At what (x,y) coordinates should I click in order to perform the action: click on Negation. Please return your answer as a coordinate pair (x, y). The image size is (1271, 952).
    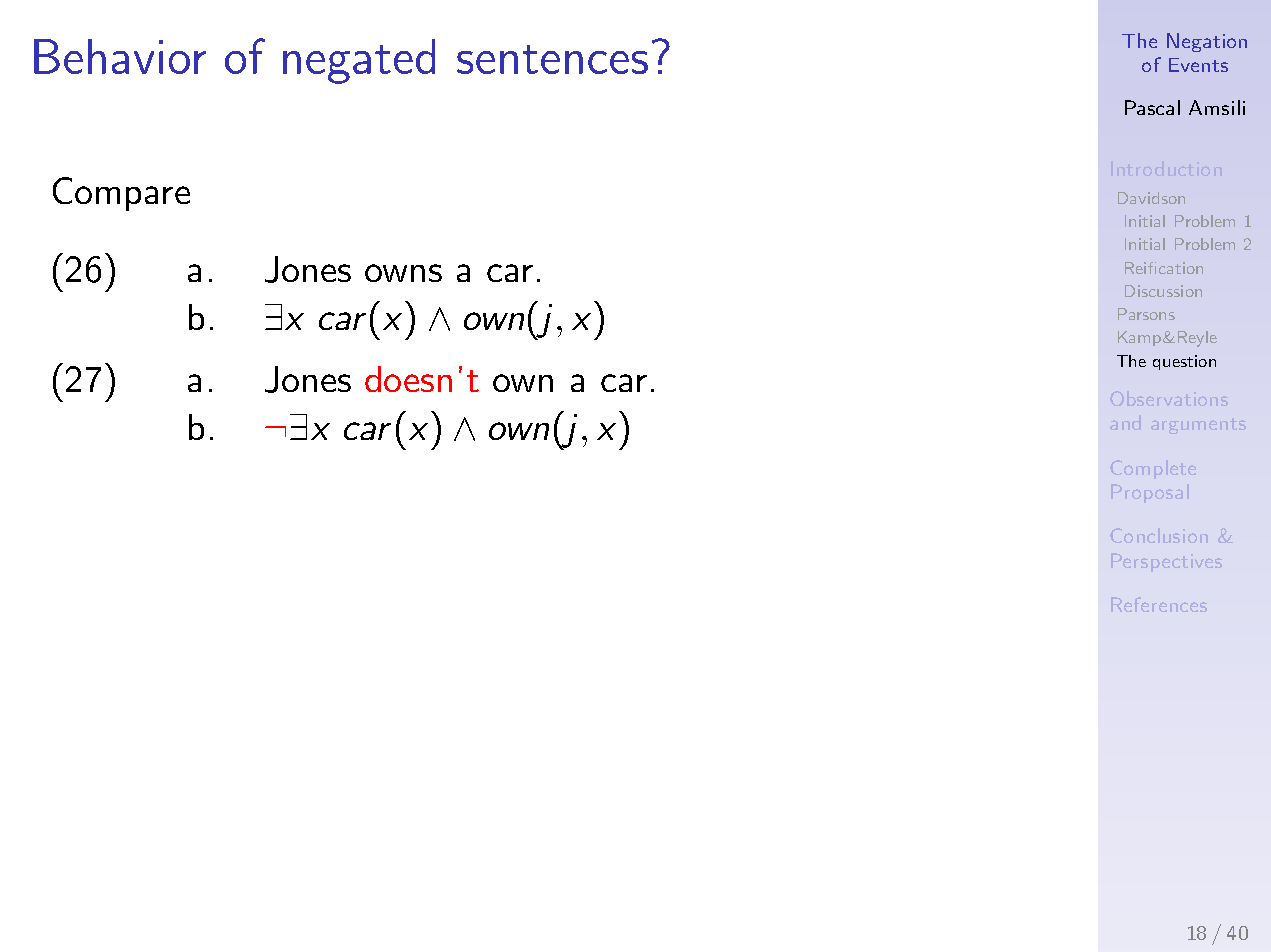
    Looking at the image, I should click on (1207, 42).
